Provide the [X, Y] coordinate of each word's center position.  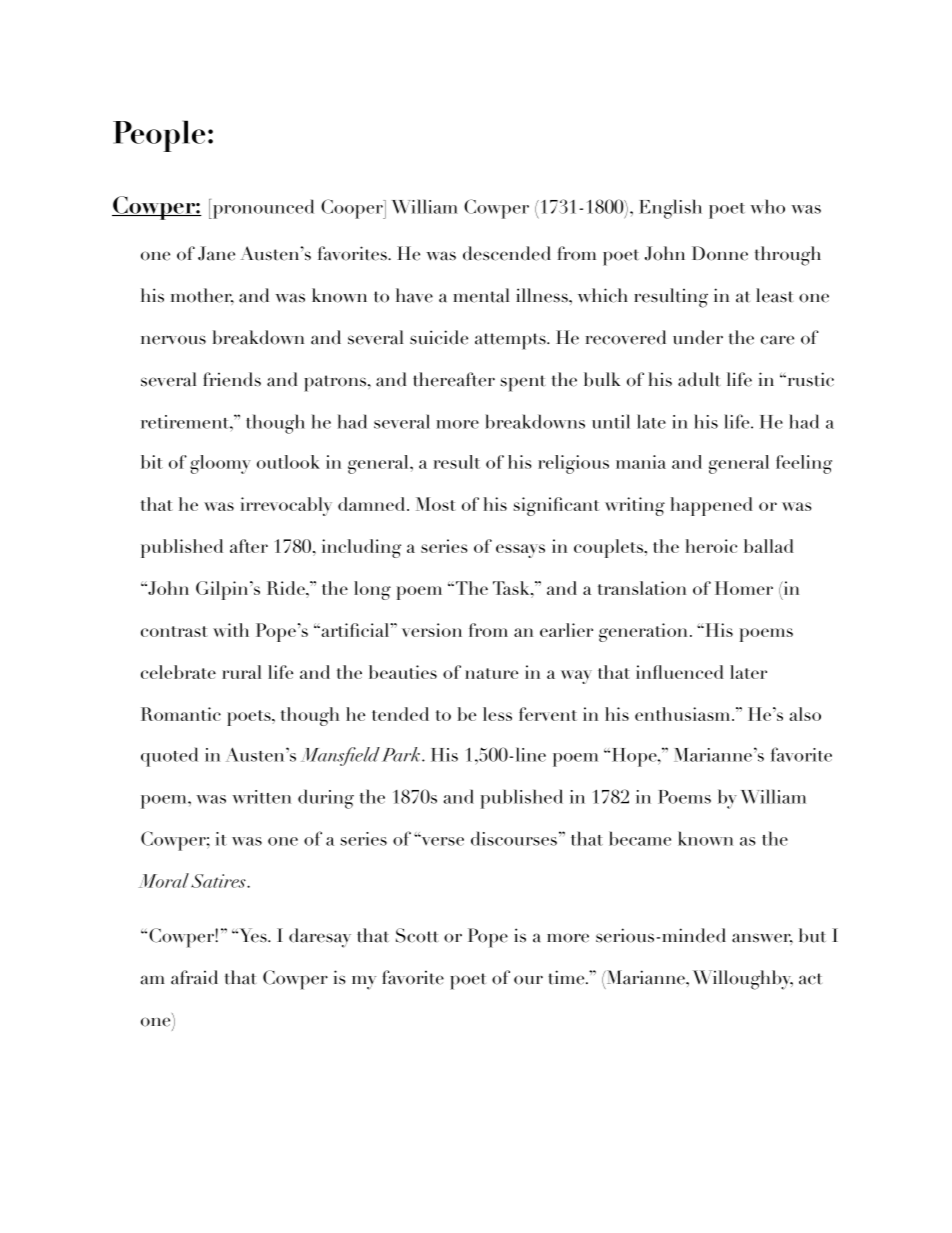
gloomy [220, 464]
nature [491, 673]
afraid [194, 977]
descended [507, 253]
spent [523, 383]
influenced [680, 672]
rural [242, 672]
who [767, 206]
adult [699, 379]
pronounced [262, 209]
